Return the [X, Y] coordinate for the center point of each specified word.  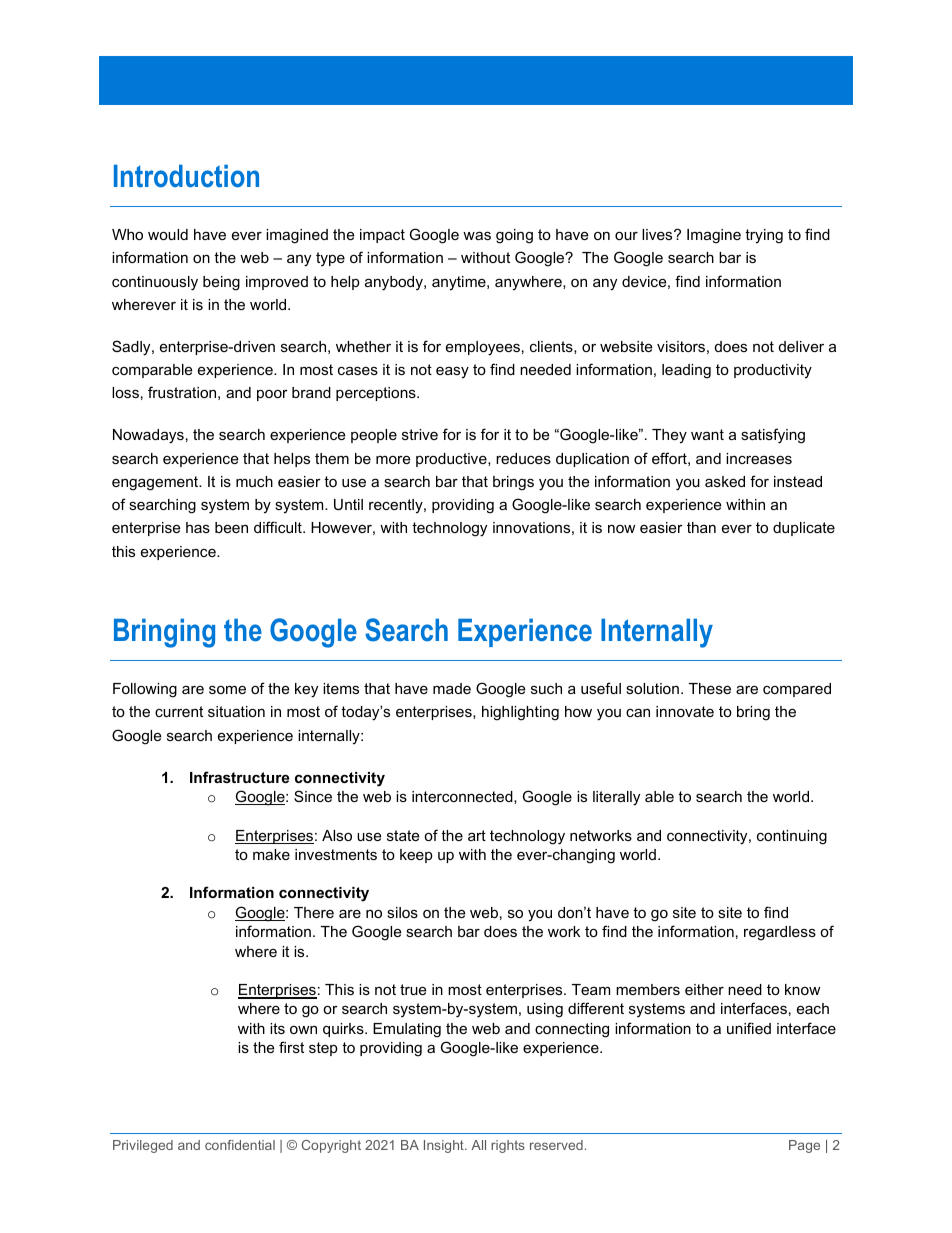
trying [764, 236]
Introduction [186, 176]
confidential [240, 1145]
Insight [445, 1146]
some [227, 689]
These [710, 688]
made [452, 688]
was [477, 235]
